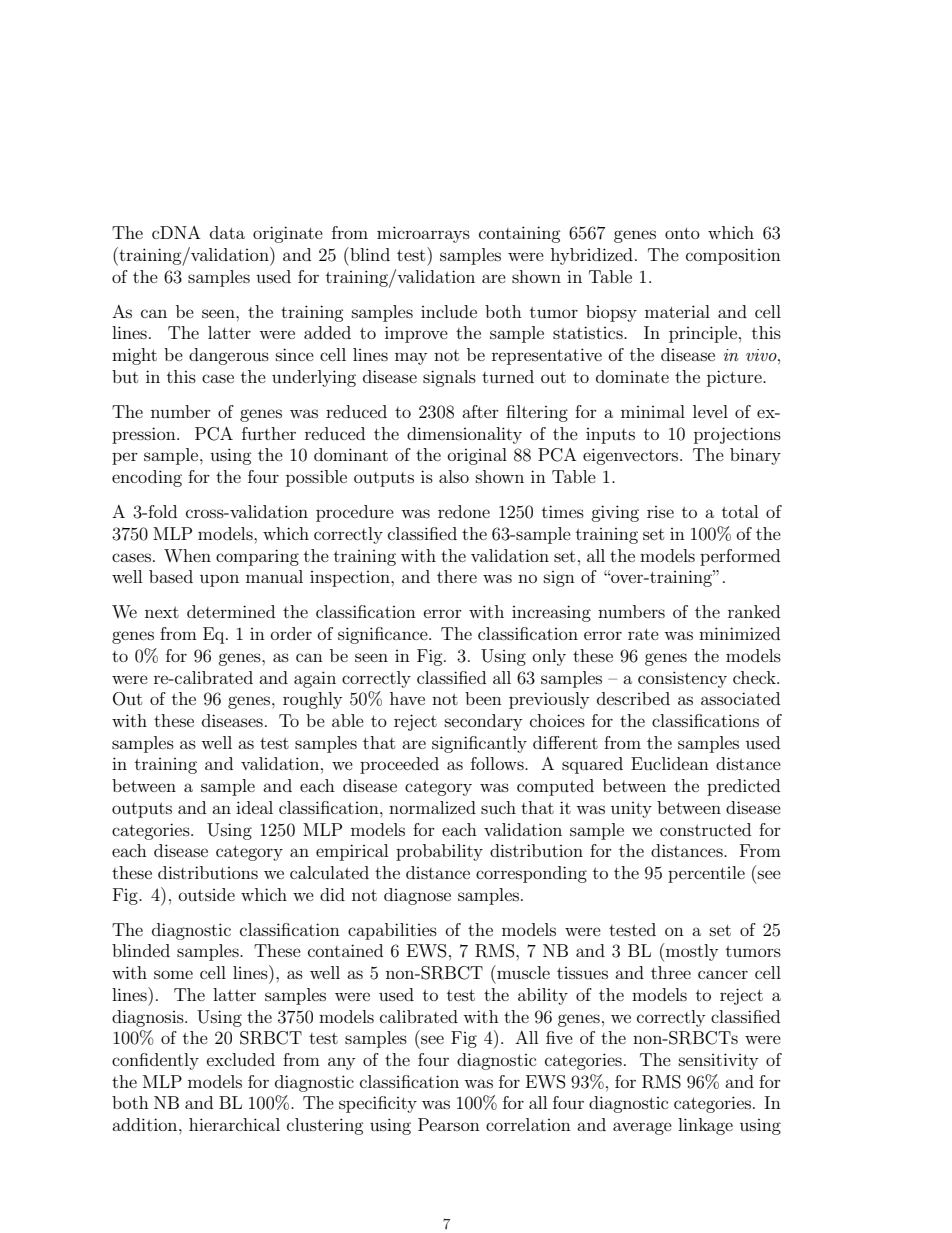 The height and width of the screenshot is (1233, 952). I want to click on hierarchical, so click(234, 1124).
